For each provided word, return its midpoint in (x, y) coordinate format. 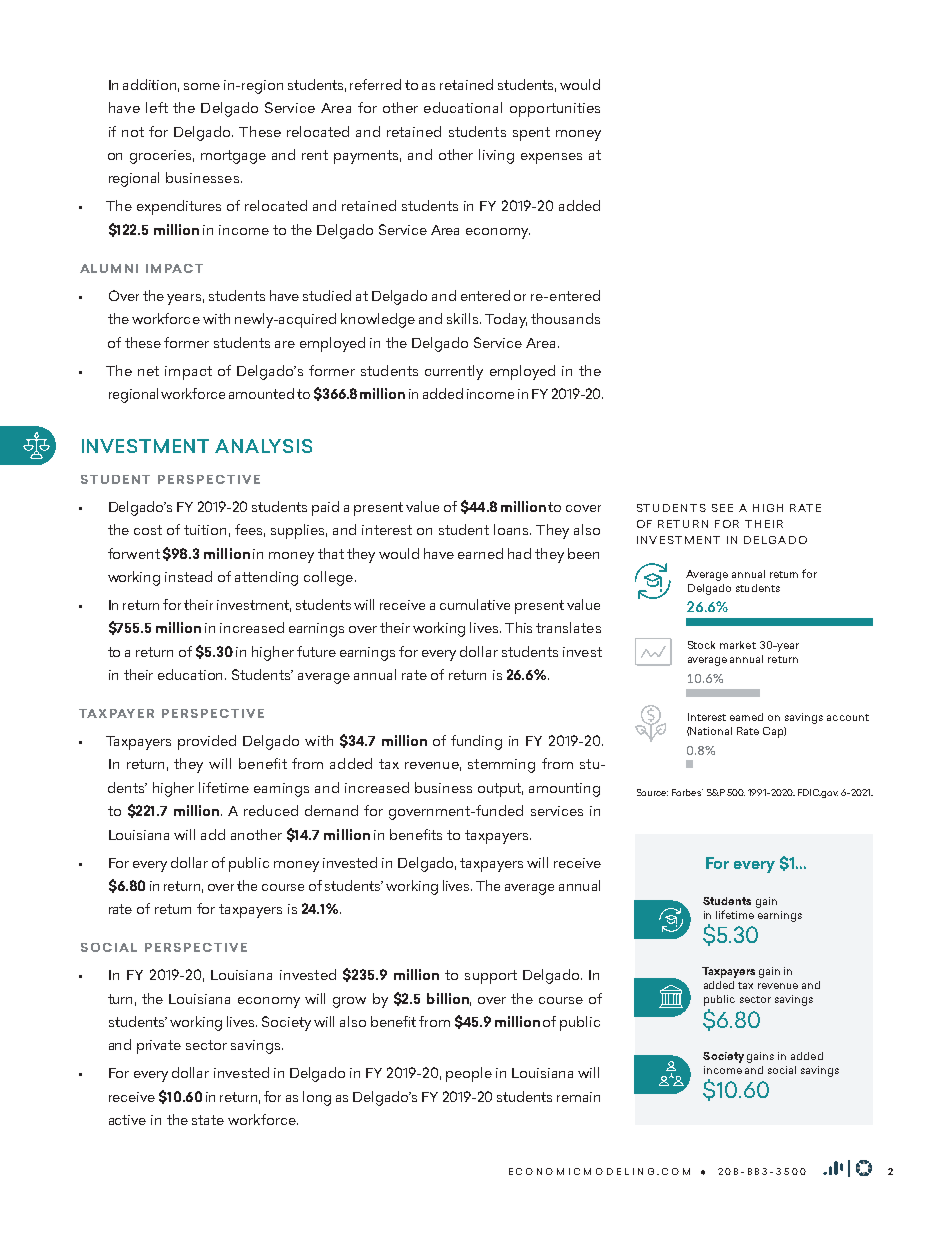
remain (578, 1097)
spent (531, 134)
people (469, 1074)
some (202, 86)
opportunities (555, 110)
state (208, 1120)
